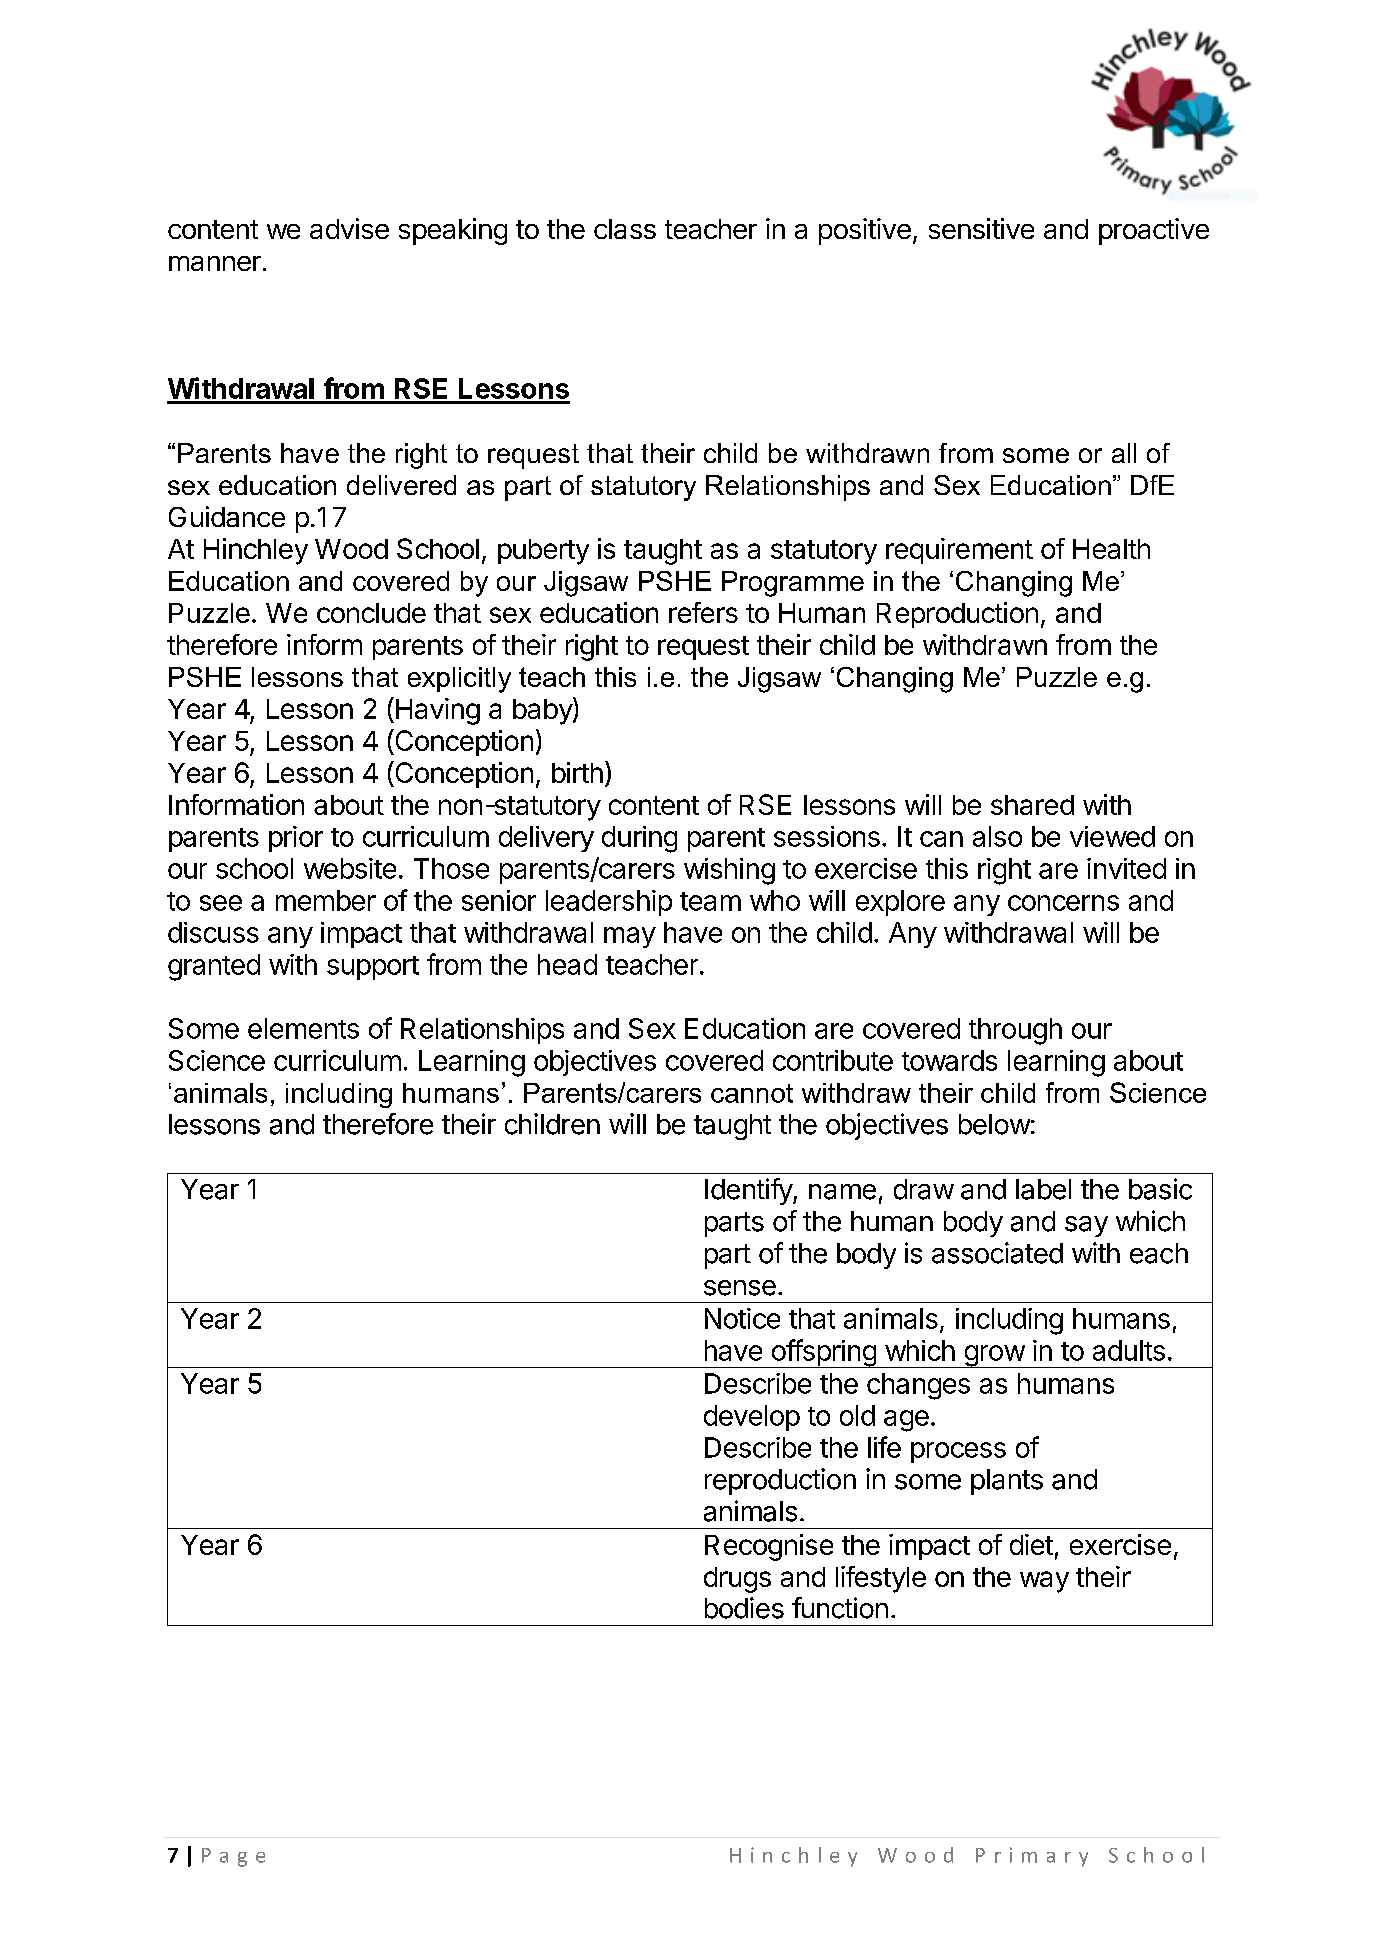  What do you see at coordinates (625, 229) in the screenshot?
I see `class` at bounding box center [625, 229].
